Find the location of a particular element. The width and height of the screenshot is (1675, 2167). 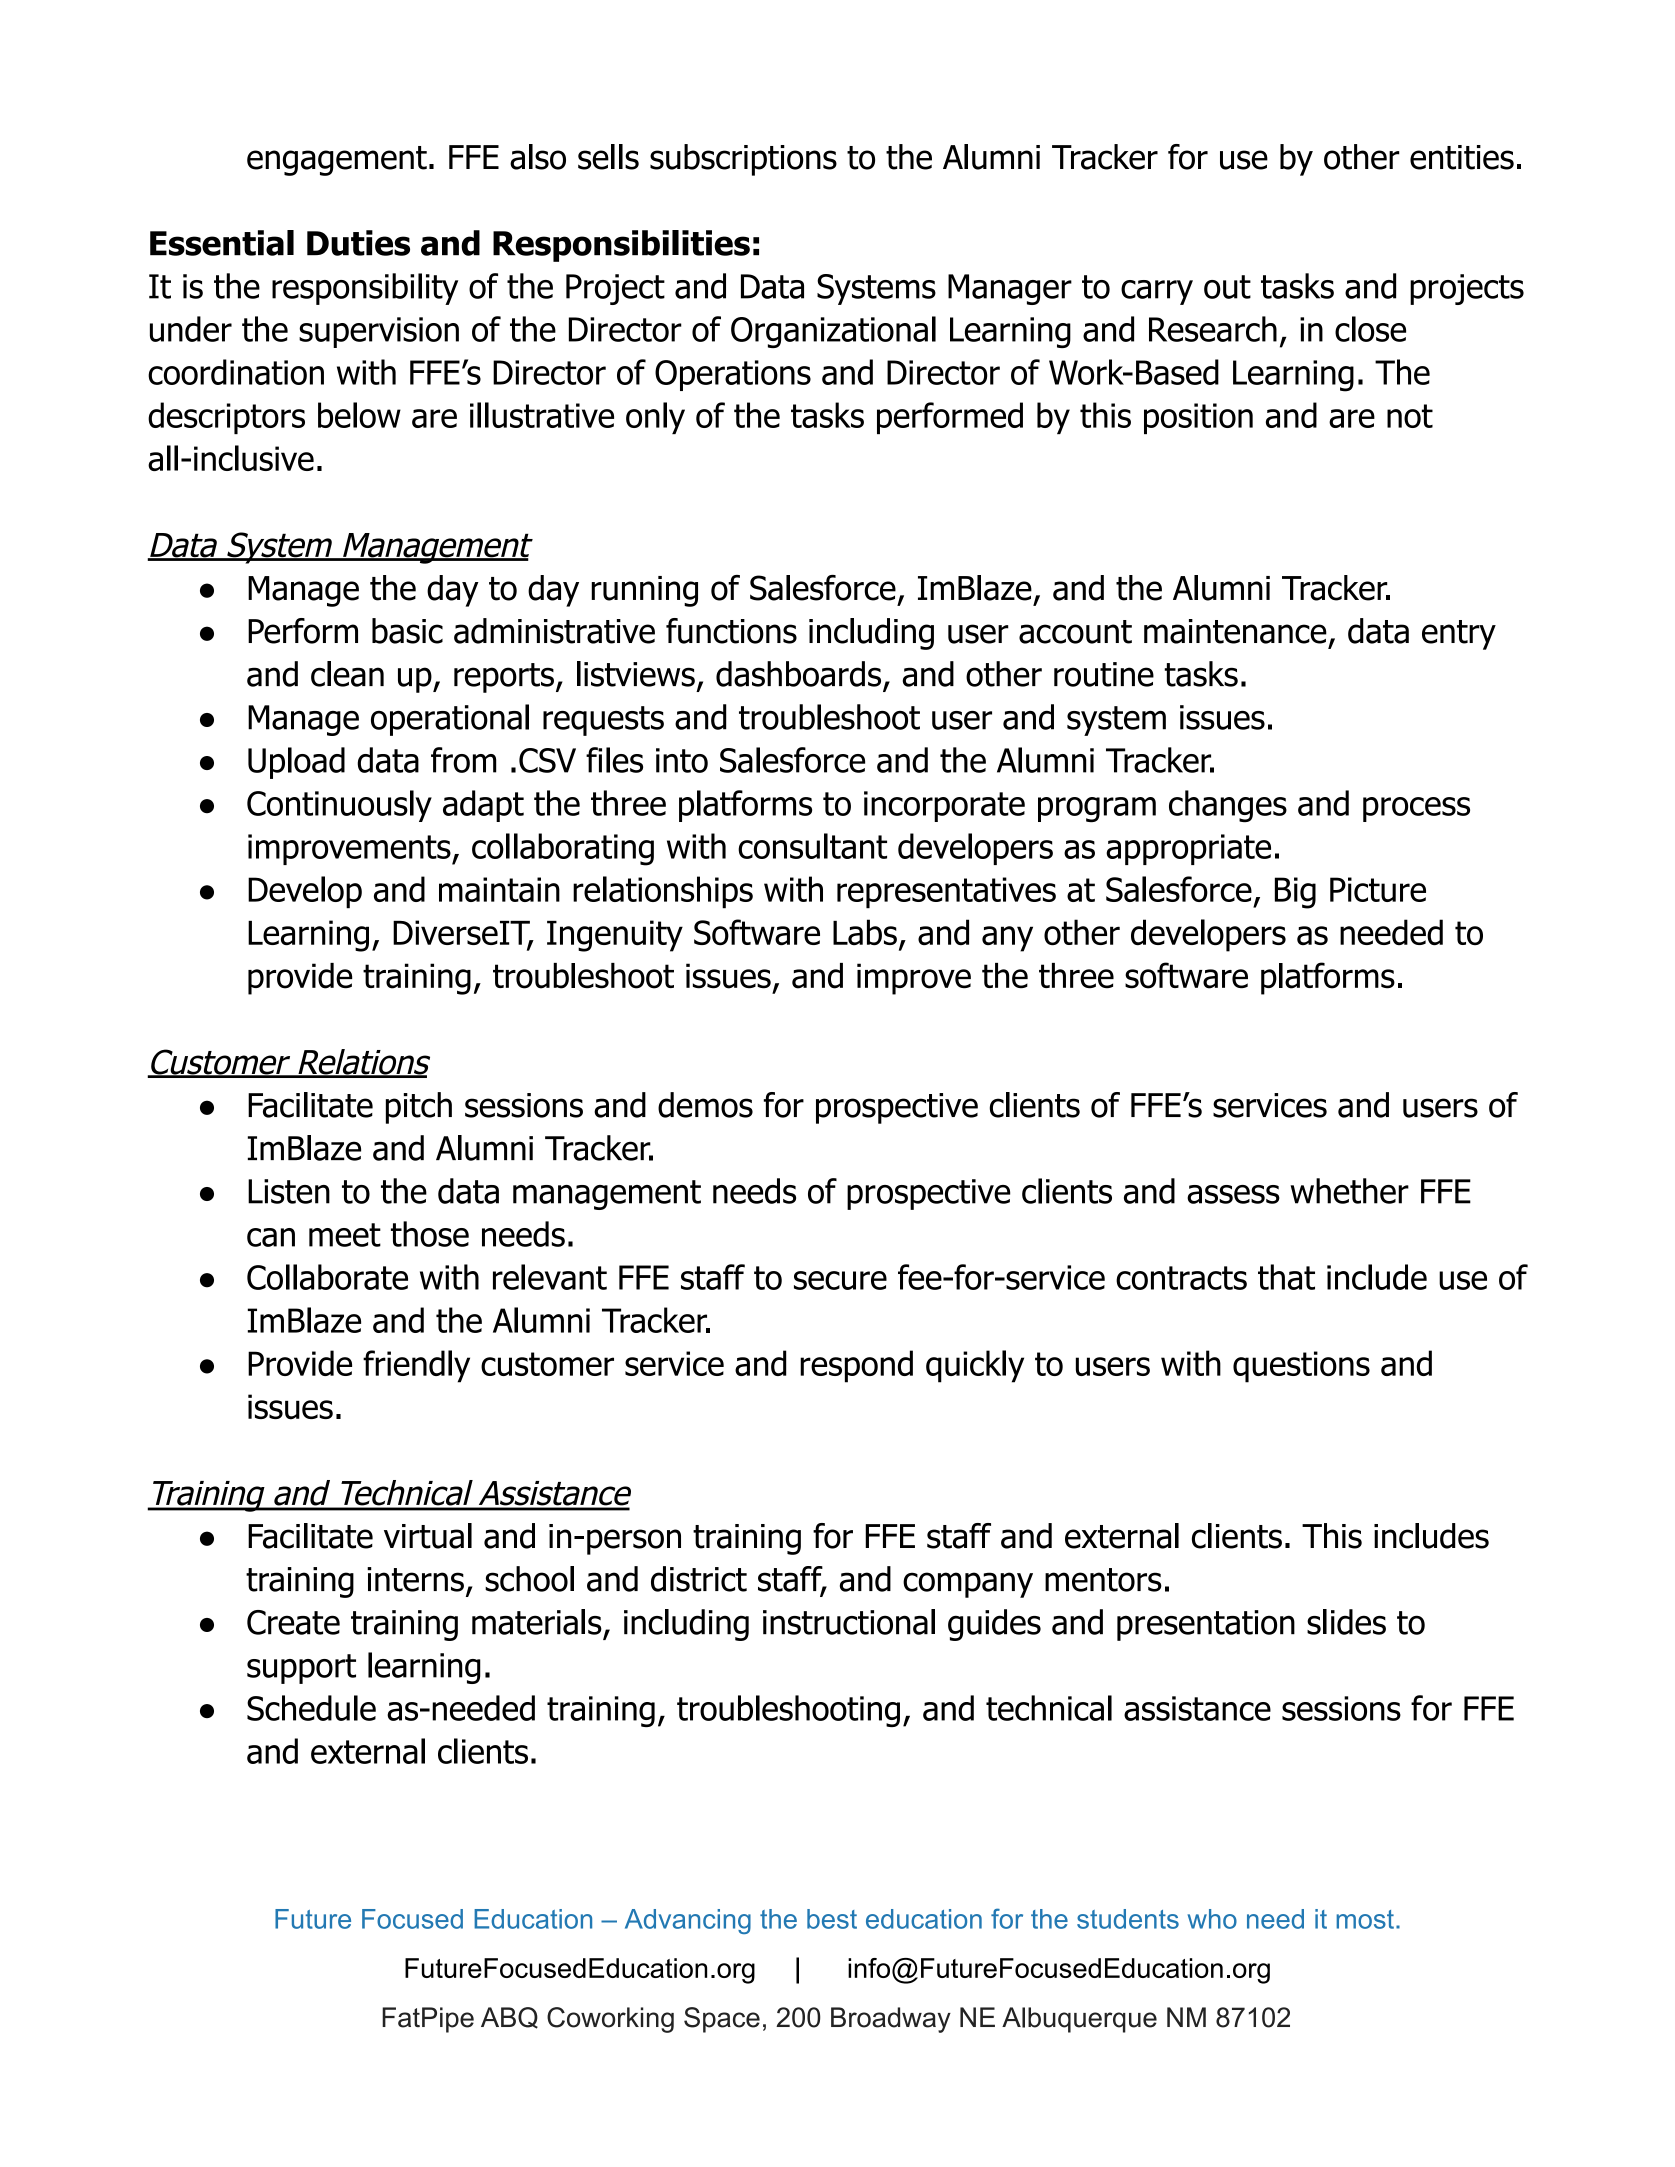

whether is located at coordinates (1349, 1191).
